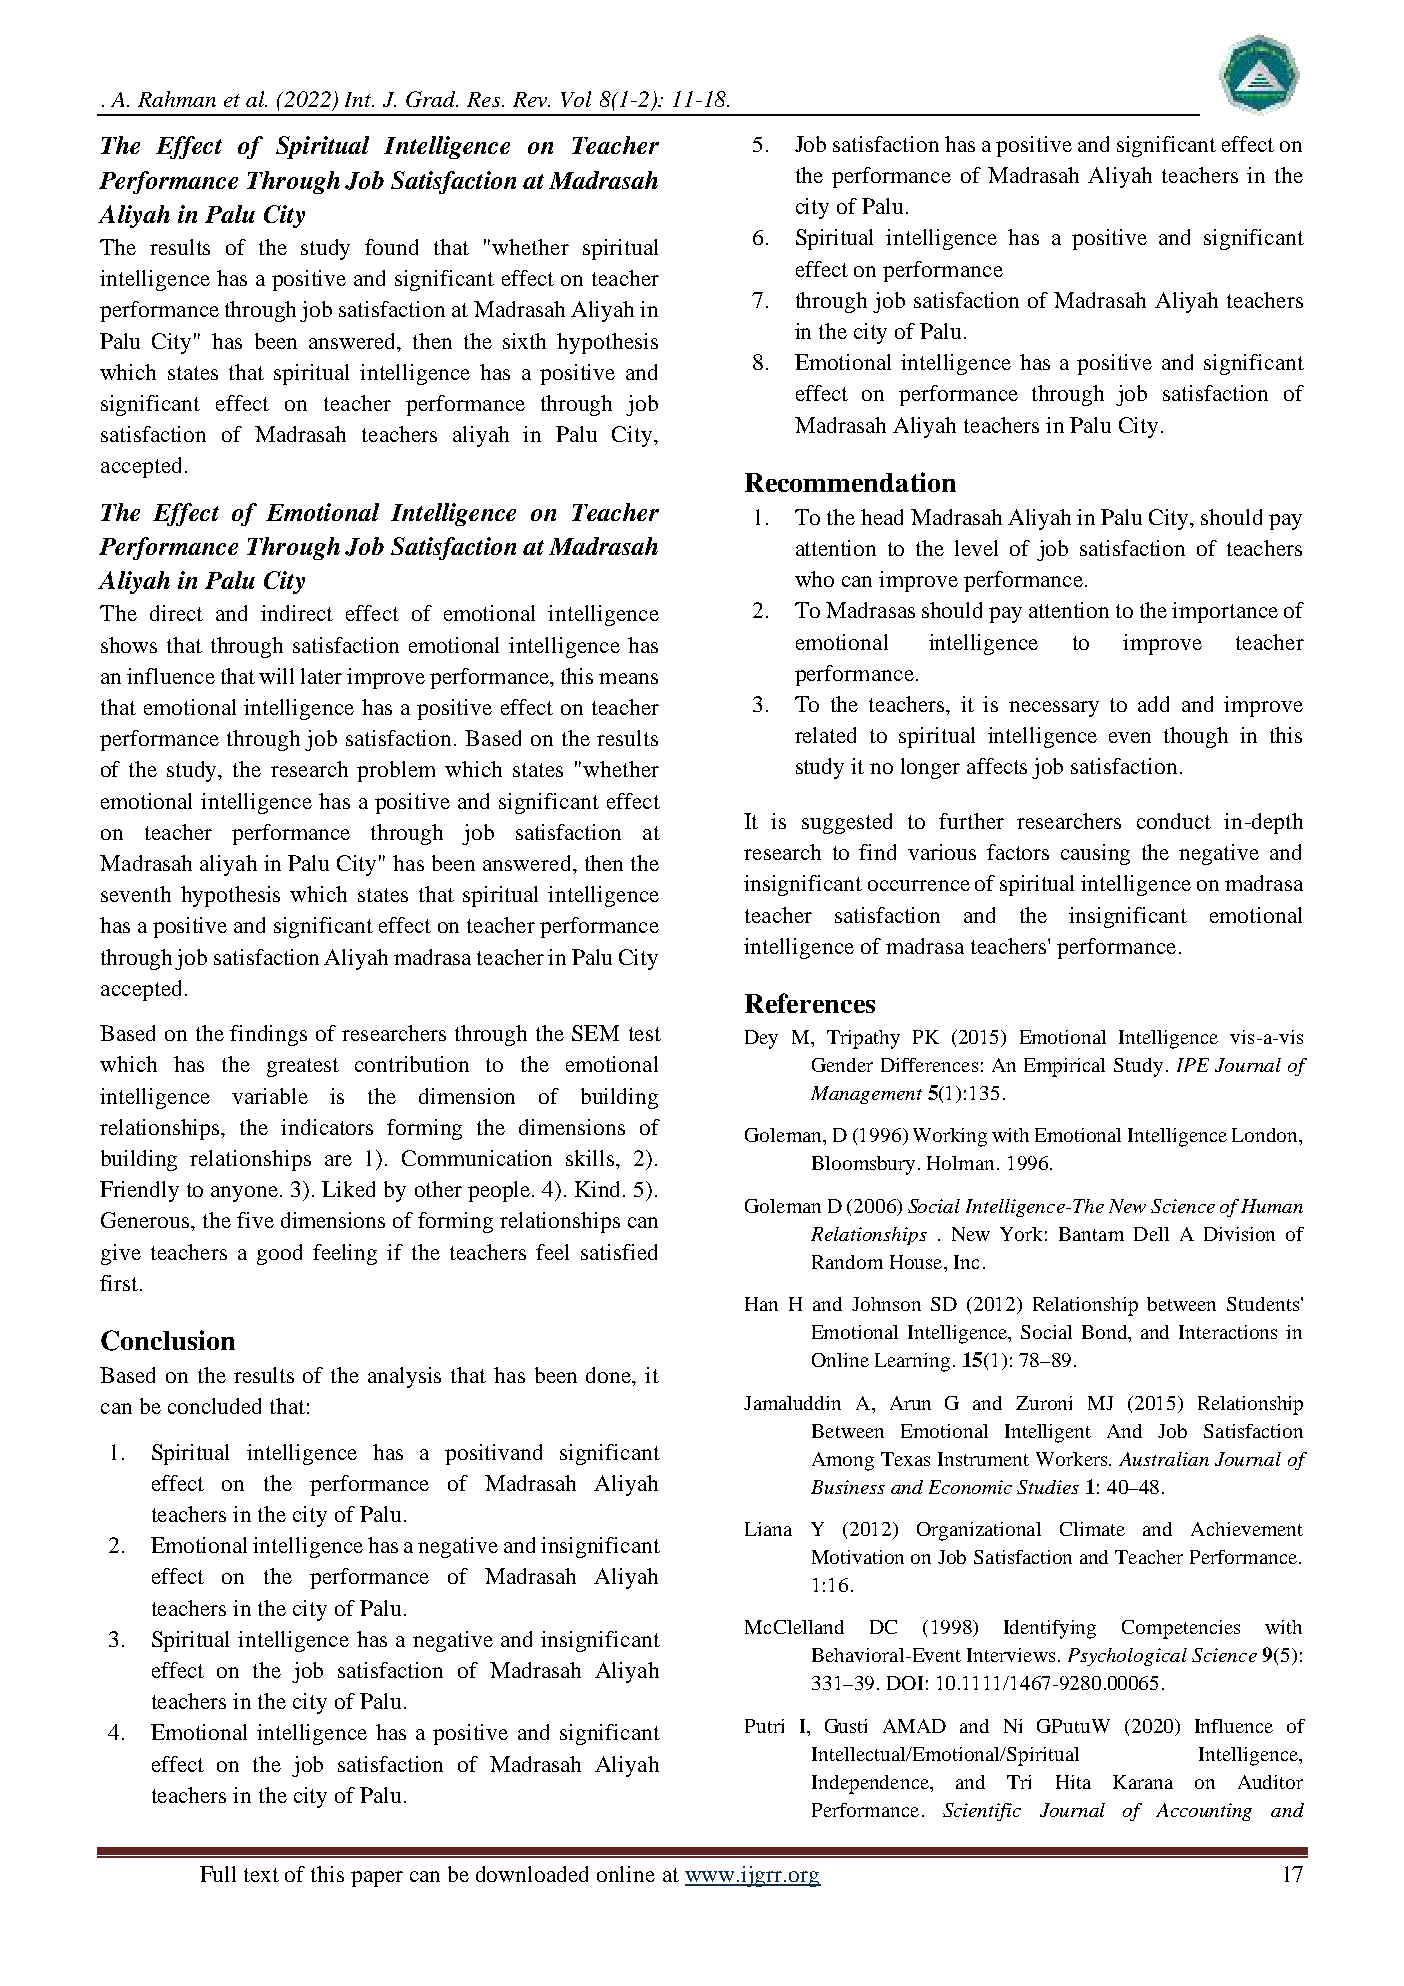  What do you see at coordinates (576, 99) in the image?
I see `Vol` at bounding box center [576, 99].
